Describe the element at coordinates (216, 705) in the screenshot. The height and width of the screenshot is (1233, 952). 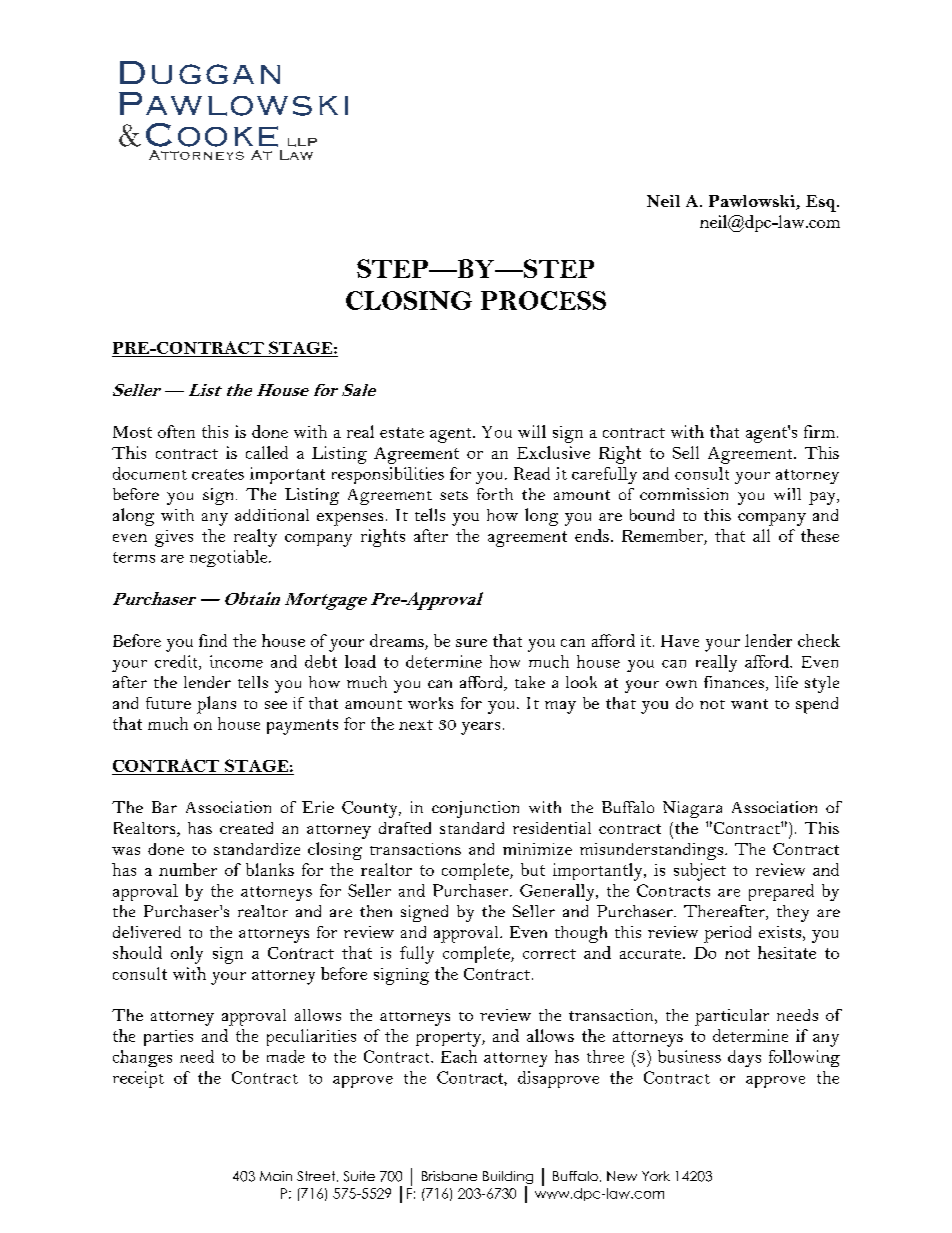
I see `plans` at that location.
